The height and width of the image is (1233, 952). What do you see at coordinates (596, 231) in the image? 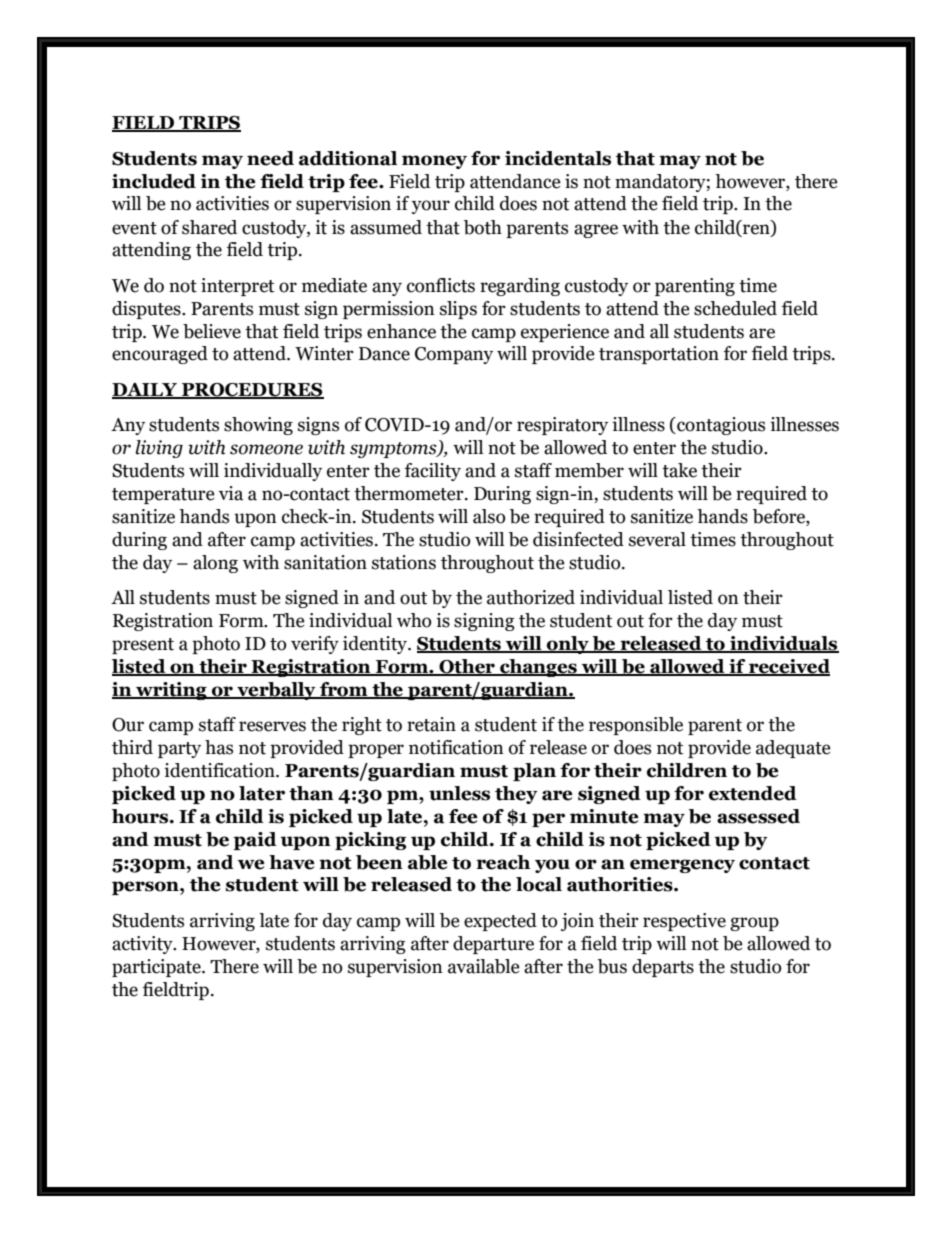
I see `agree` at bounding box center [596, 231].
